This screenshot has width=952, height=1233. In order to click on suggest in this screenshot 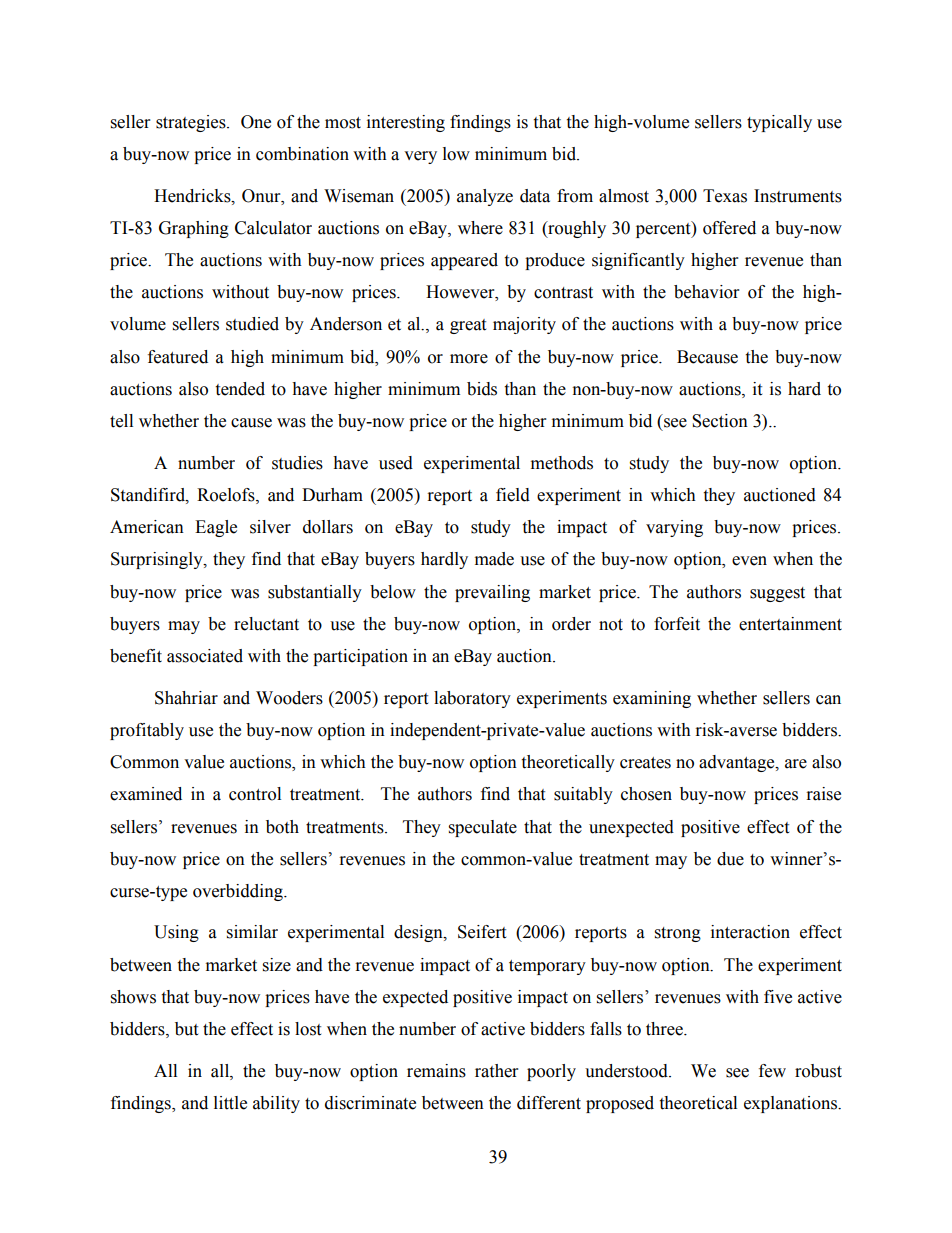, I will do `click(777, 594)`.
